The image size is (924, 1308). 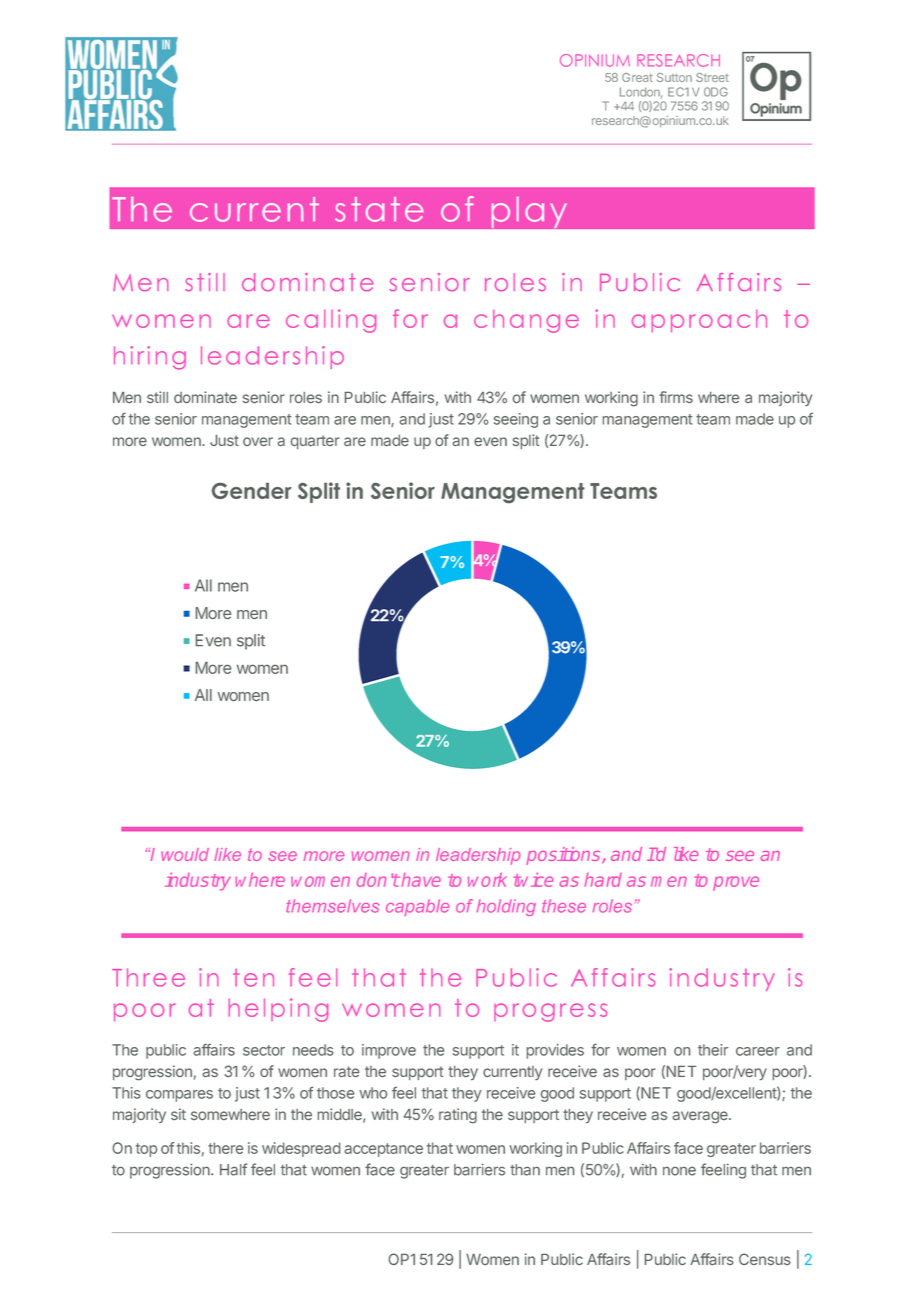 What do you see at coordinates (379, 209) in the page?
I see `state` at bounding box center [379, 209].
